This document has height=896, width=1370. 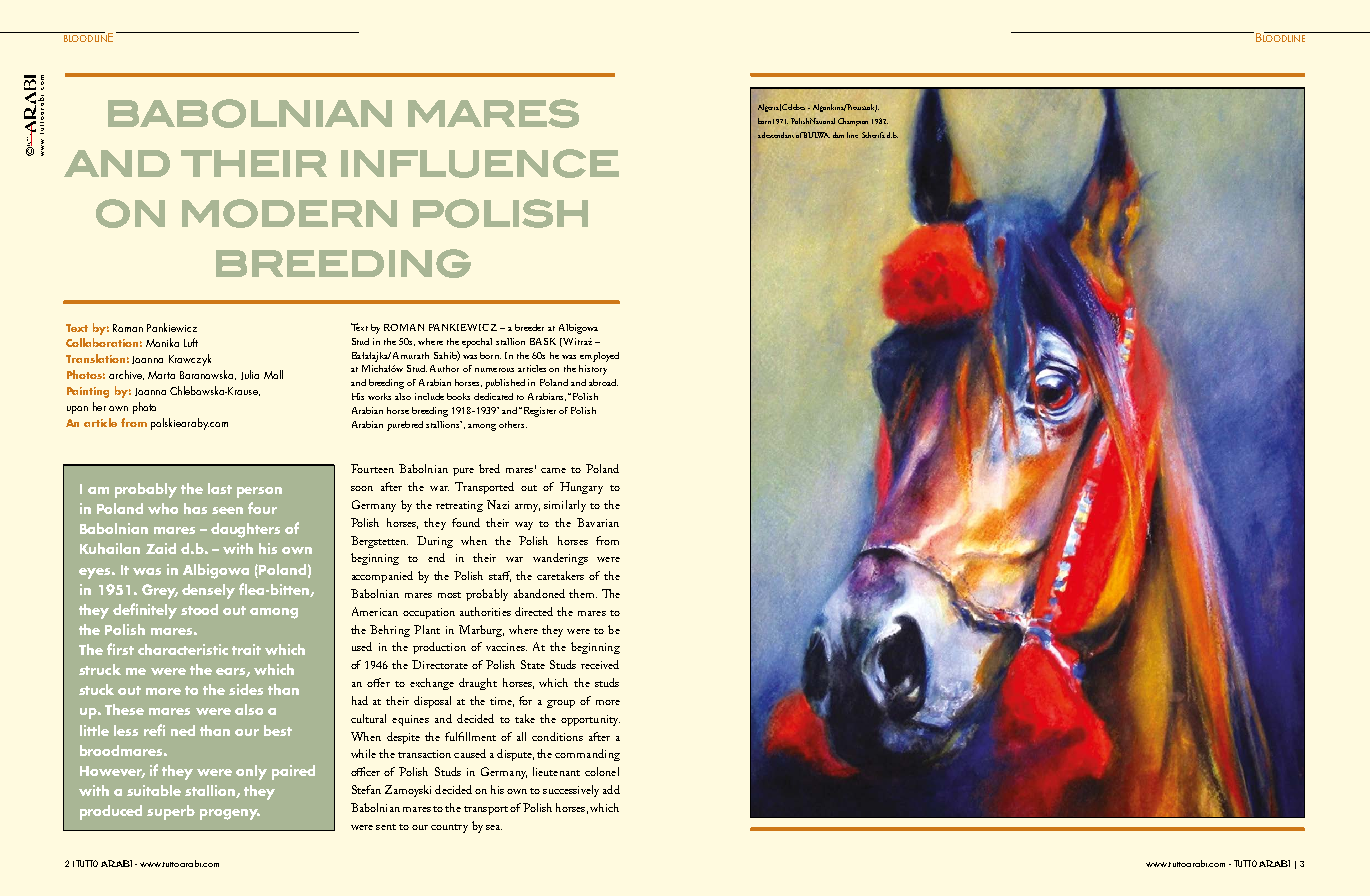 What do you see at coordinates (480, 163) in the document?
I see `INFLUENCE` at bounding box center [480, 163].
